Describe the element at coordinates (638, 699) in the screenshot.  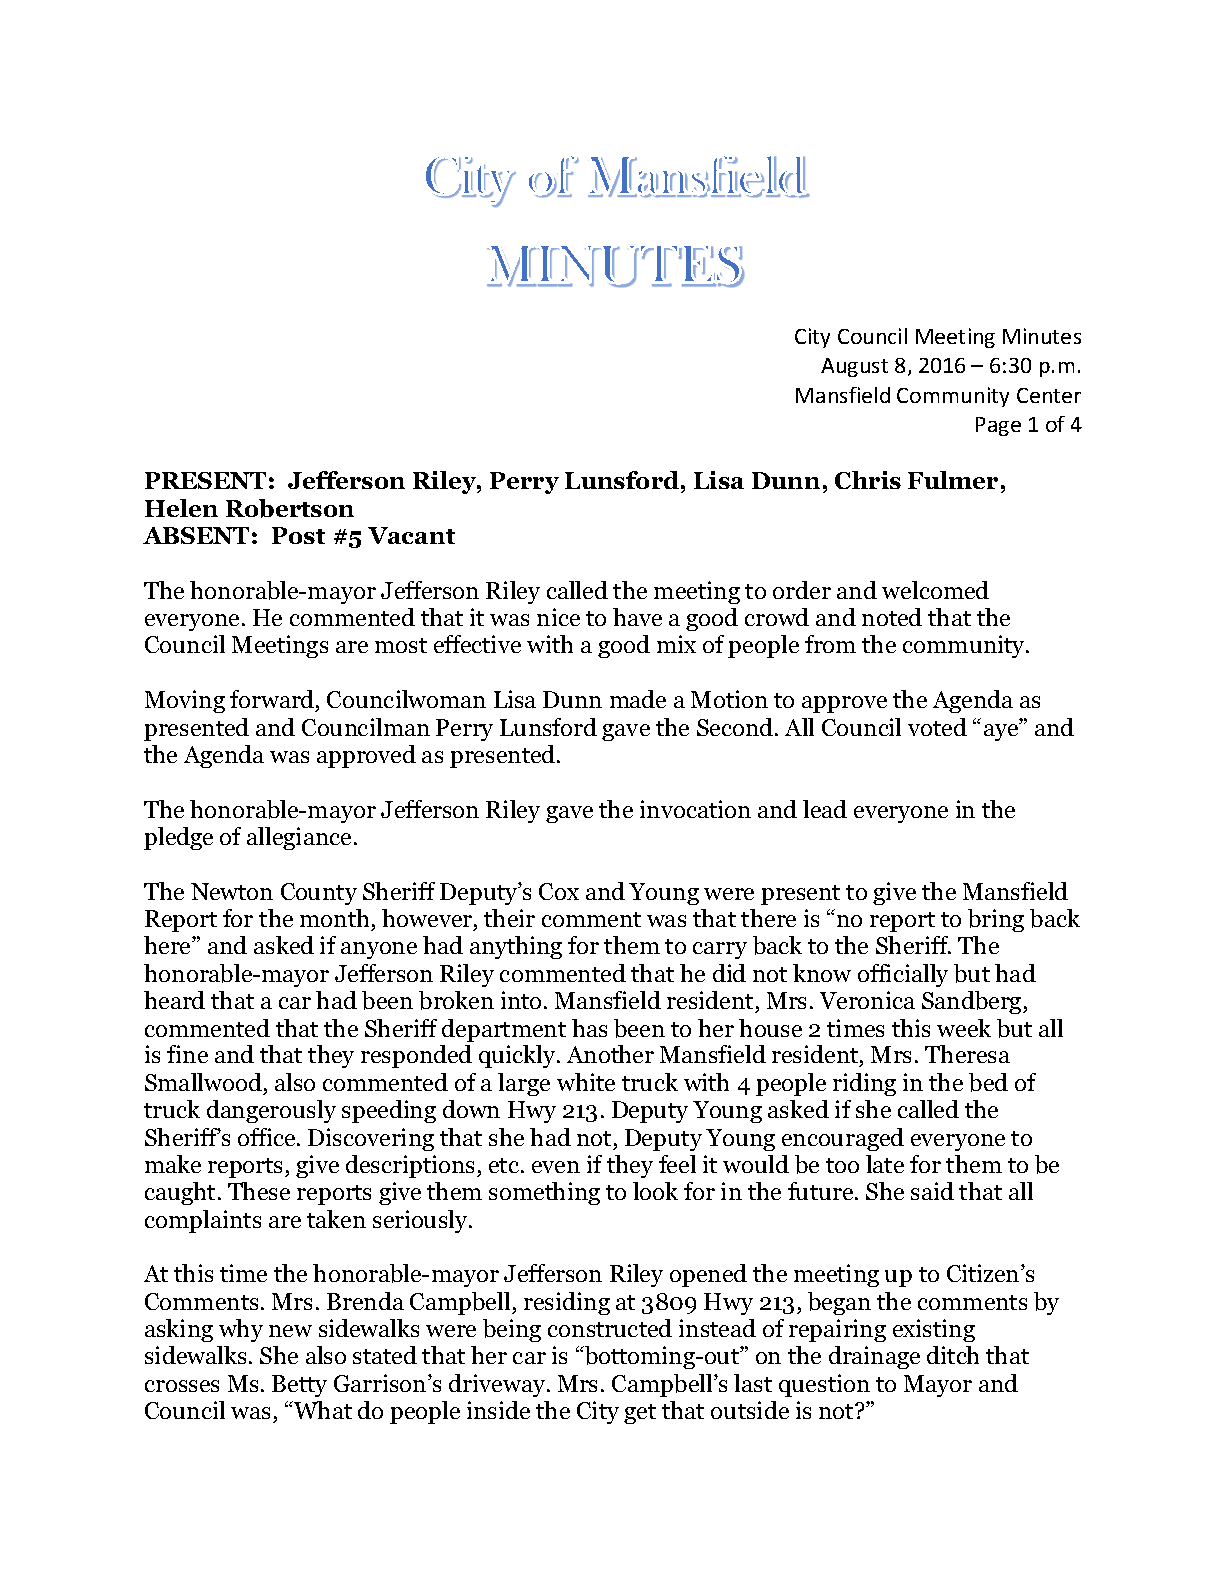
I see `made` at that location.
